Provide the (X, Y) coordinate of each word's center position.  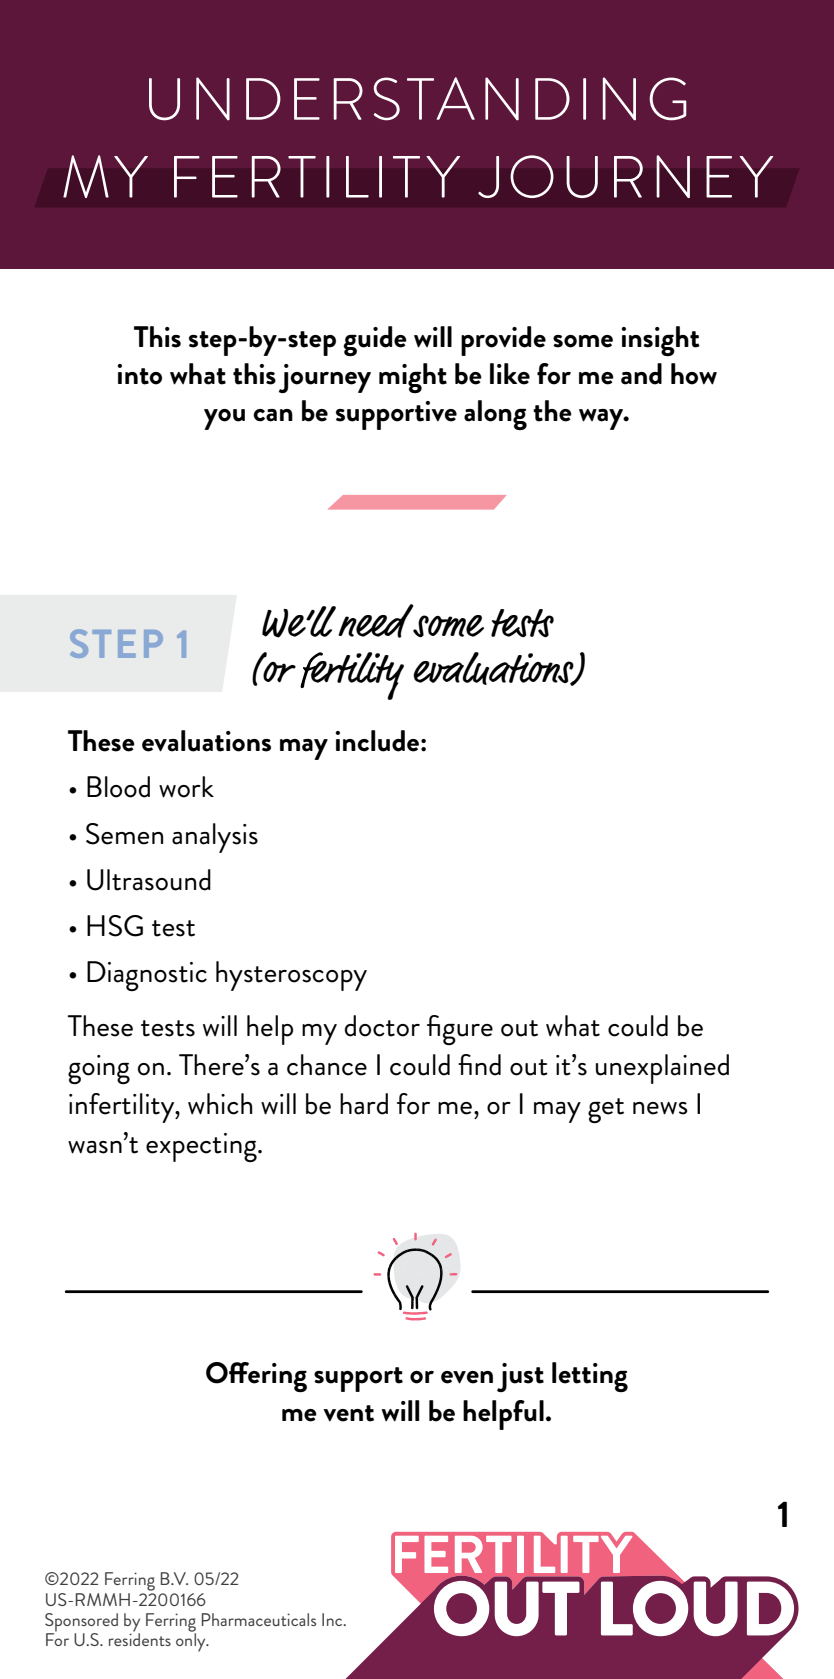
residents (140, 1638)
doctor (382, 1026)
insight (660, 341)
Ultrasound (149, 880)
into (139, 374)
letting (590, 1377)
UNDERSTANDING (418, 99)
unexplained (662, 1069)
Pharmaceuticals (259, 1619)
